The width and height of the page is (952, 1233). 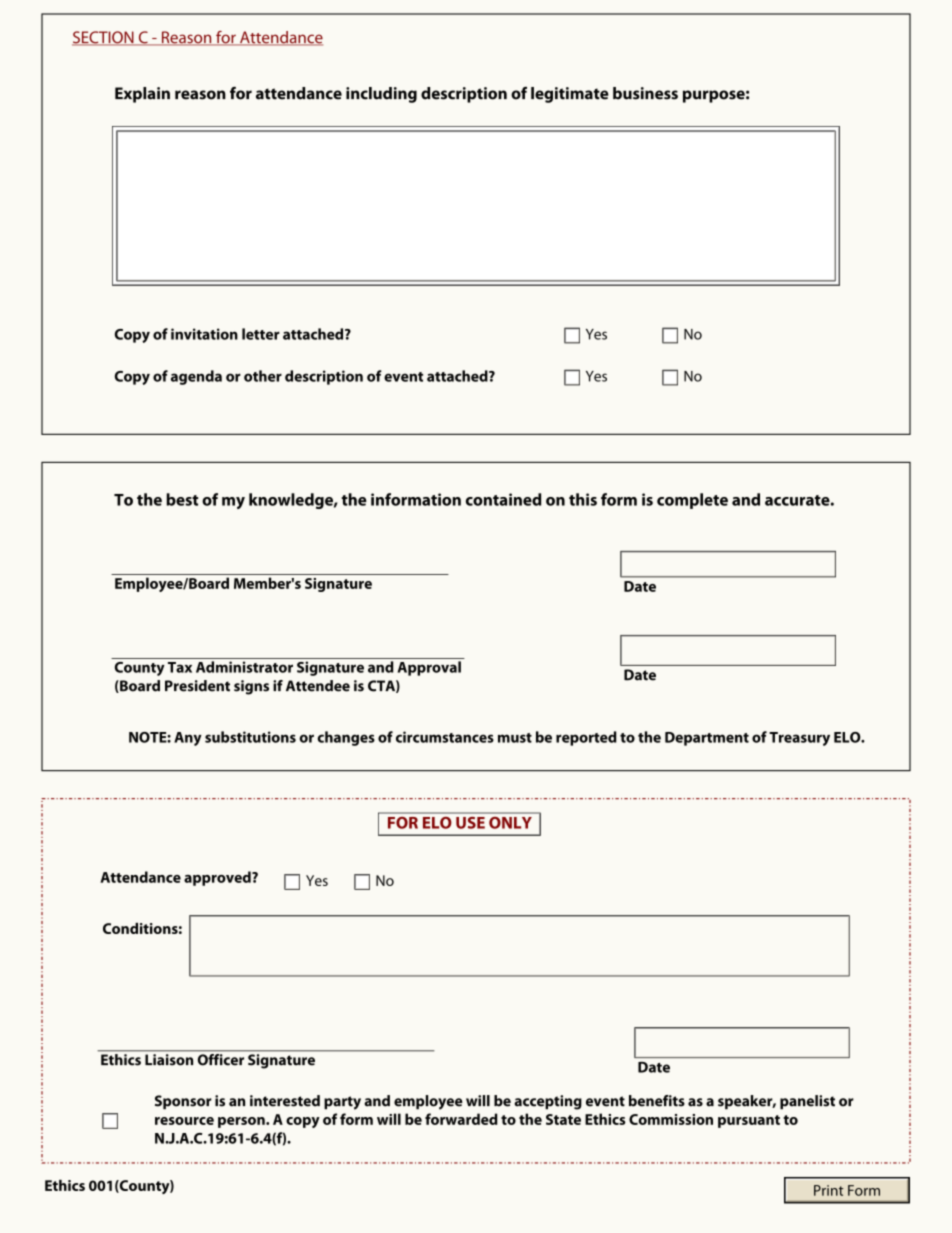 I want to click on Department, so click(x=707, y=739).
